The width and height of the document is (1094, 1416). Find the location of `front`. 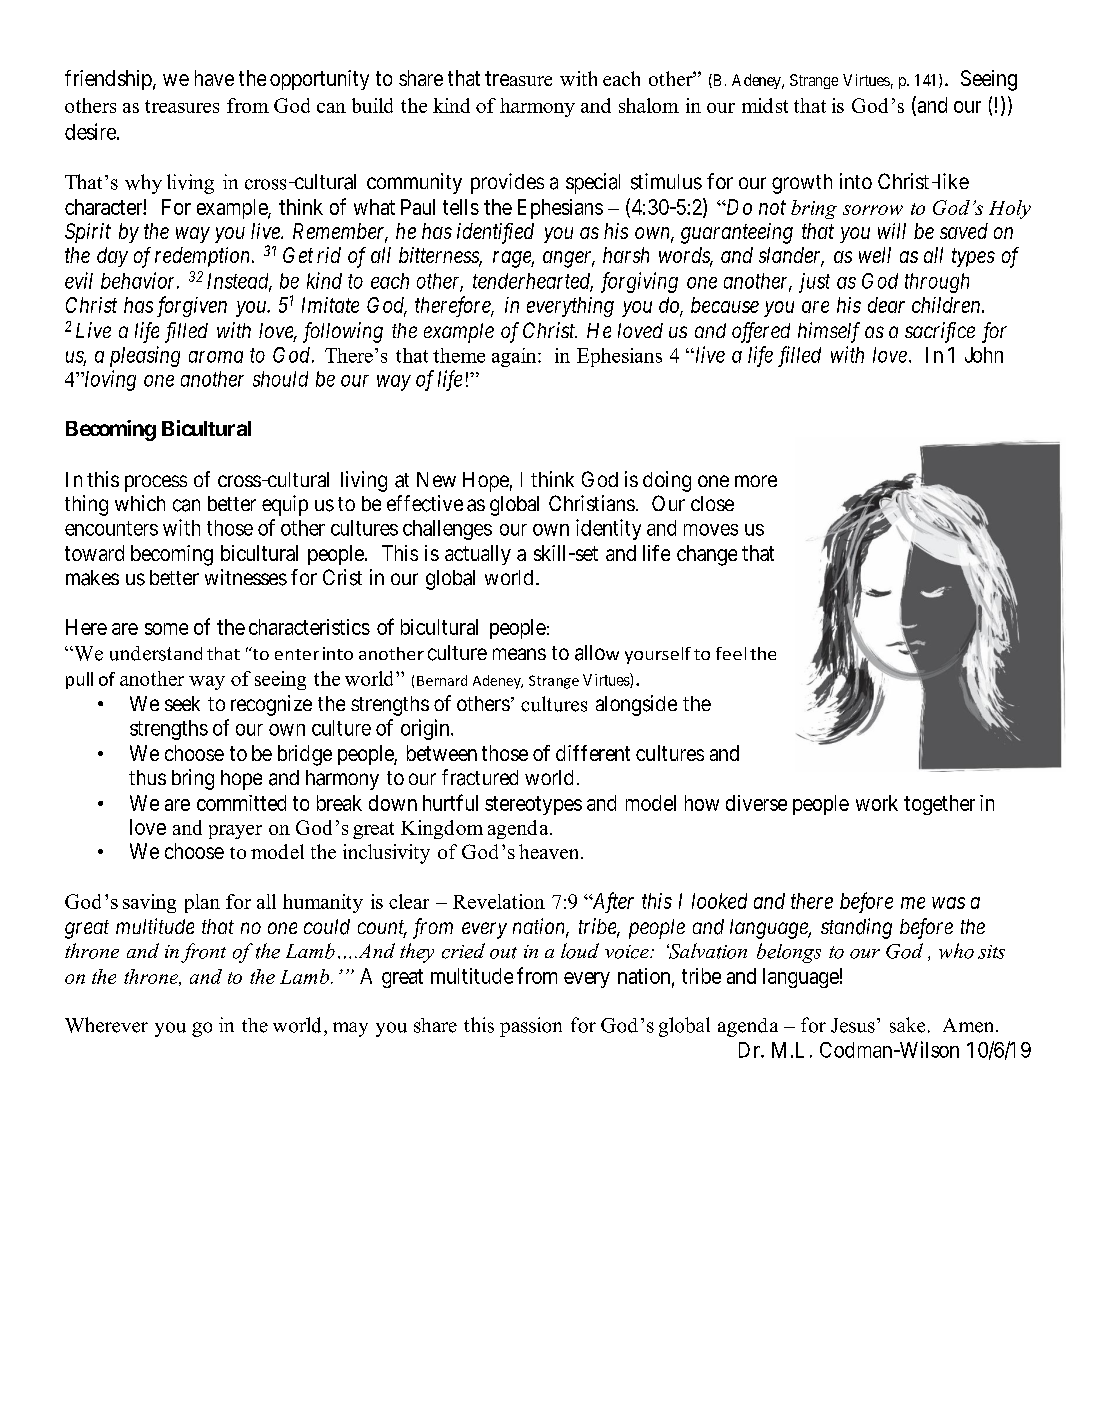

front is located at coordinates (203, 953).
